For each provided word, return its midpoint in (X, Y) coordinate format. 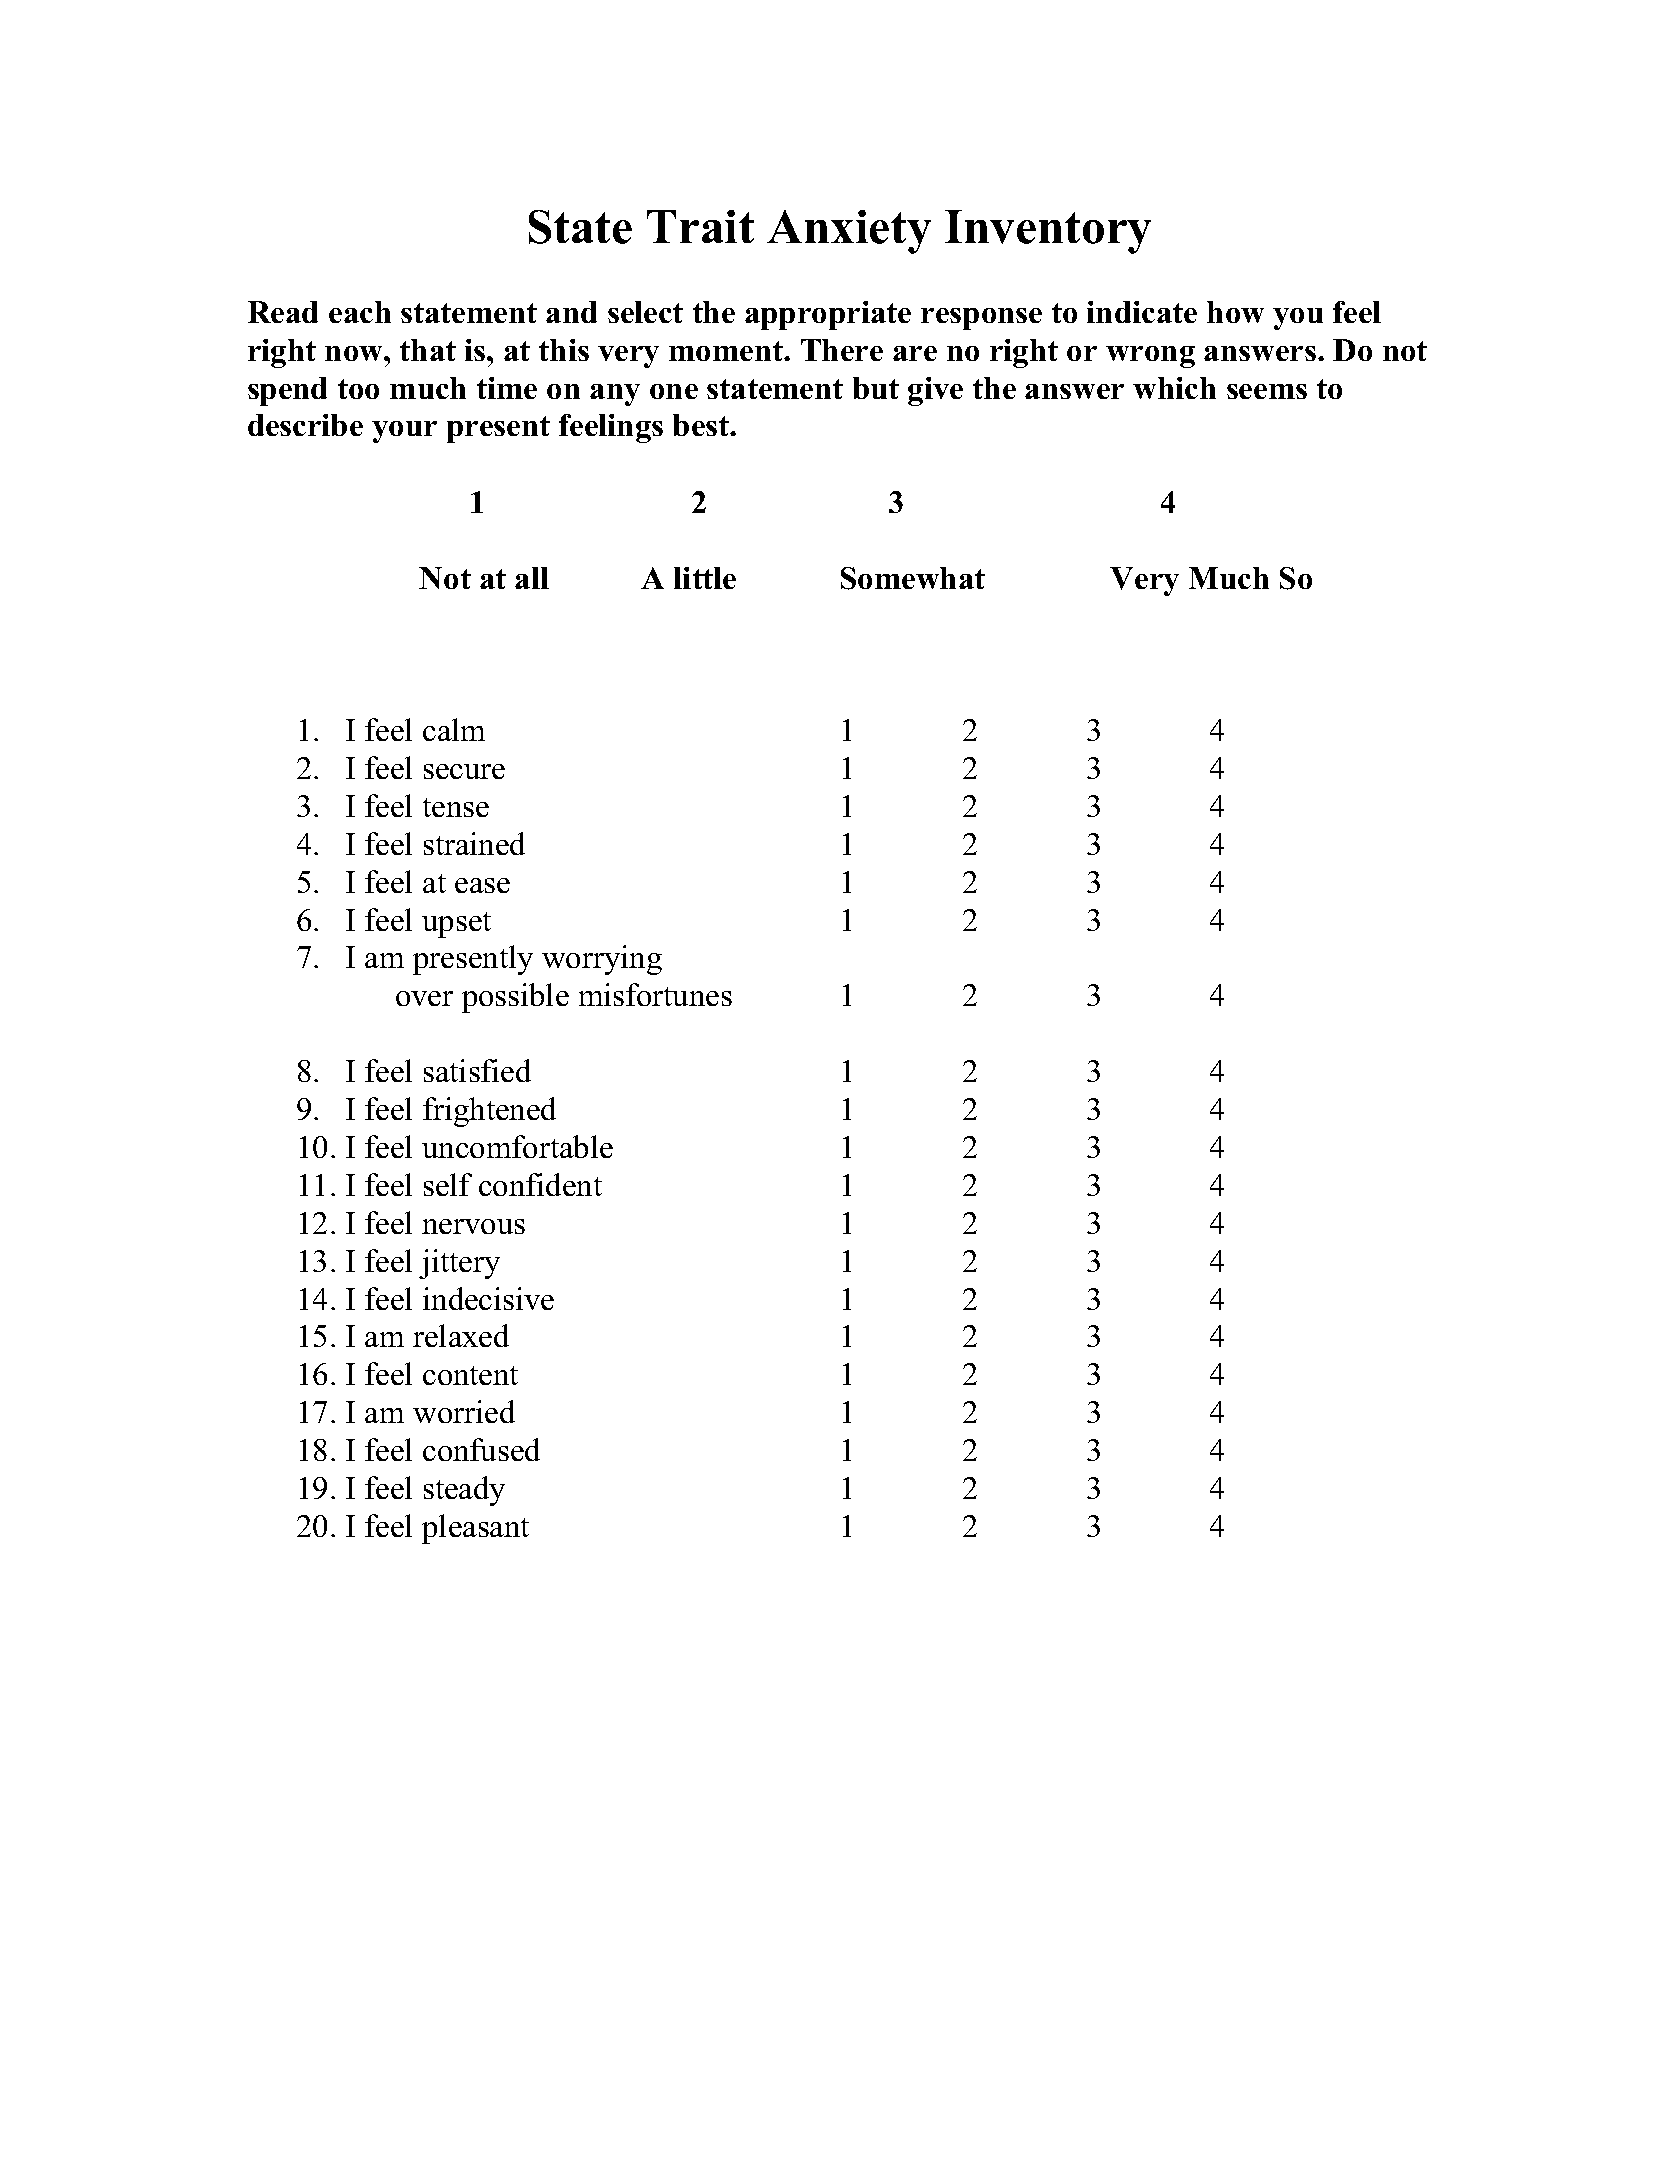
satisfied (477, 1070)
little (705, 578)
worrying (602, 960)
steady (464, 1491)
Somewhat (913, 578)
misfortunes (655, 994)
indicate (1142, 312)
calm (454, 729)
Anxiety (849, 232)
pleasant (475, 1529)
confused (481, 1449)
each (360, 312)
